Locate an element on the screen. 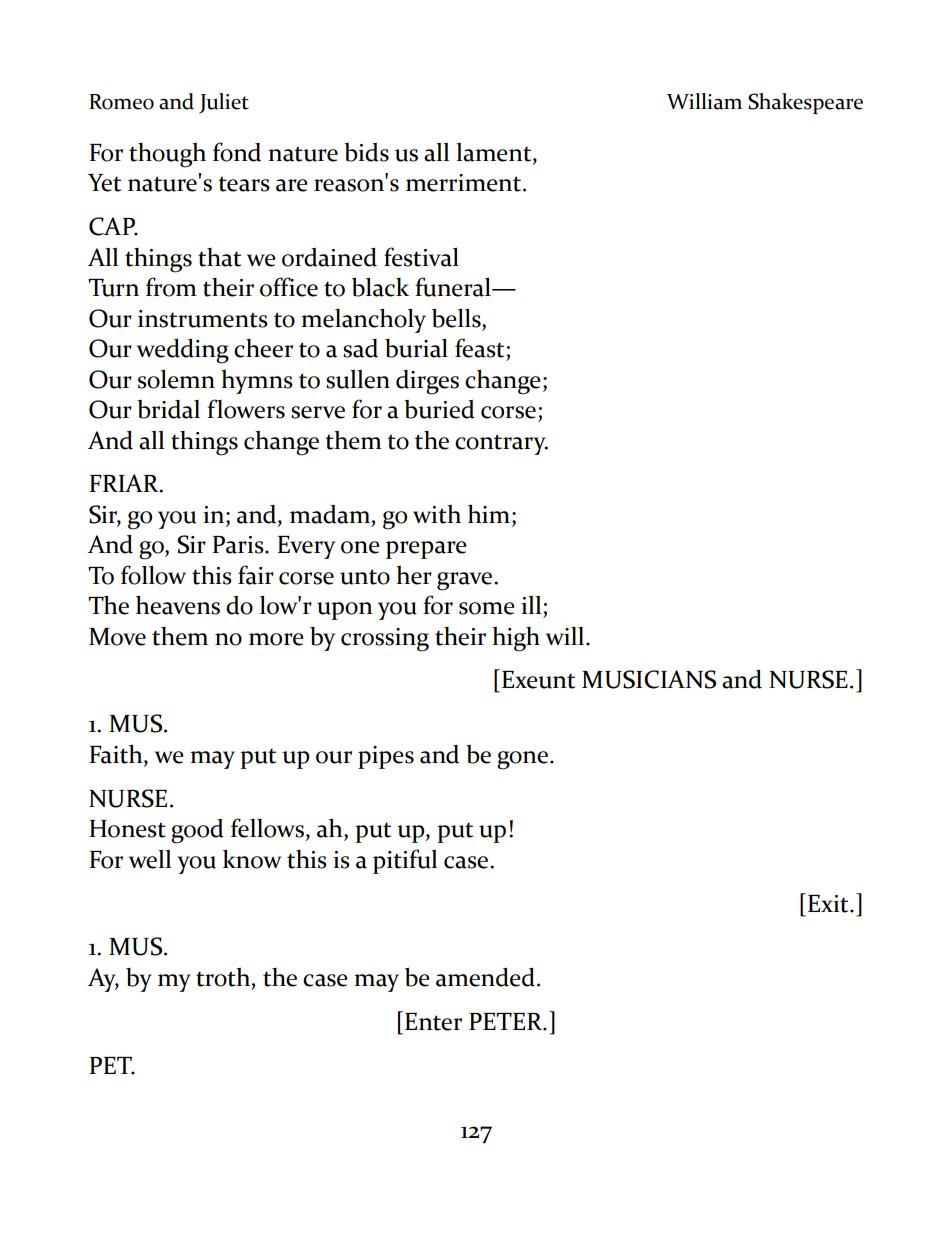  FRIAR is located at coordinates (125, 483).
